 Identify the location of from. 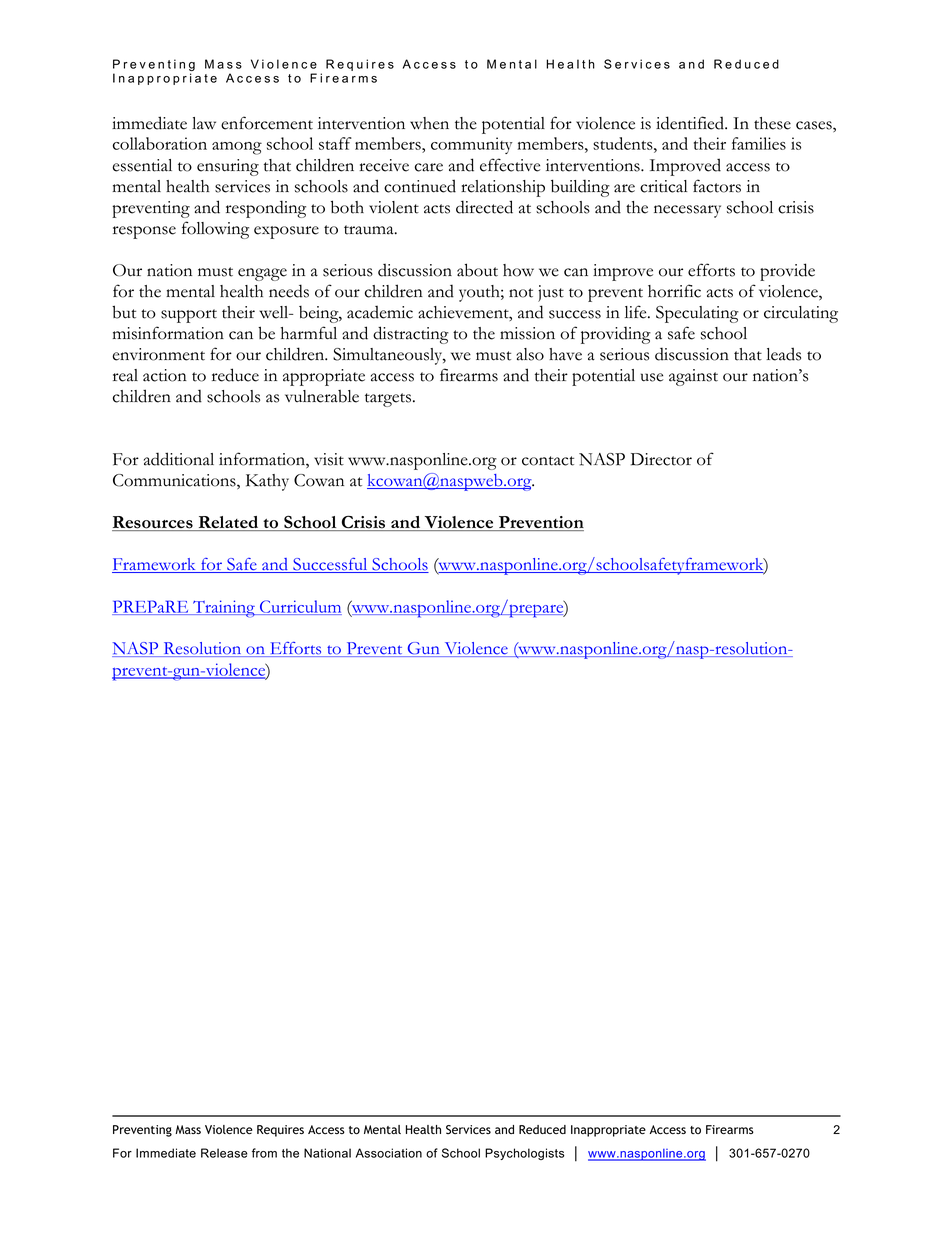
(264, 1153).
